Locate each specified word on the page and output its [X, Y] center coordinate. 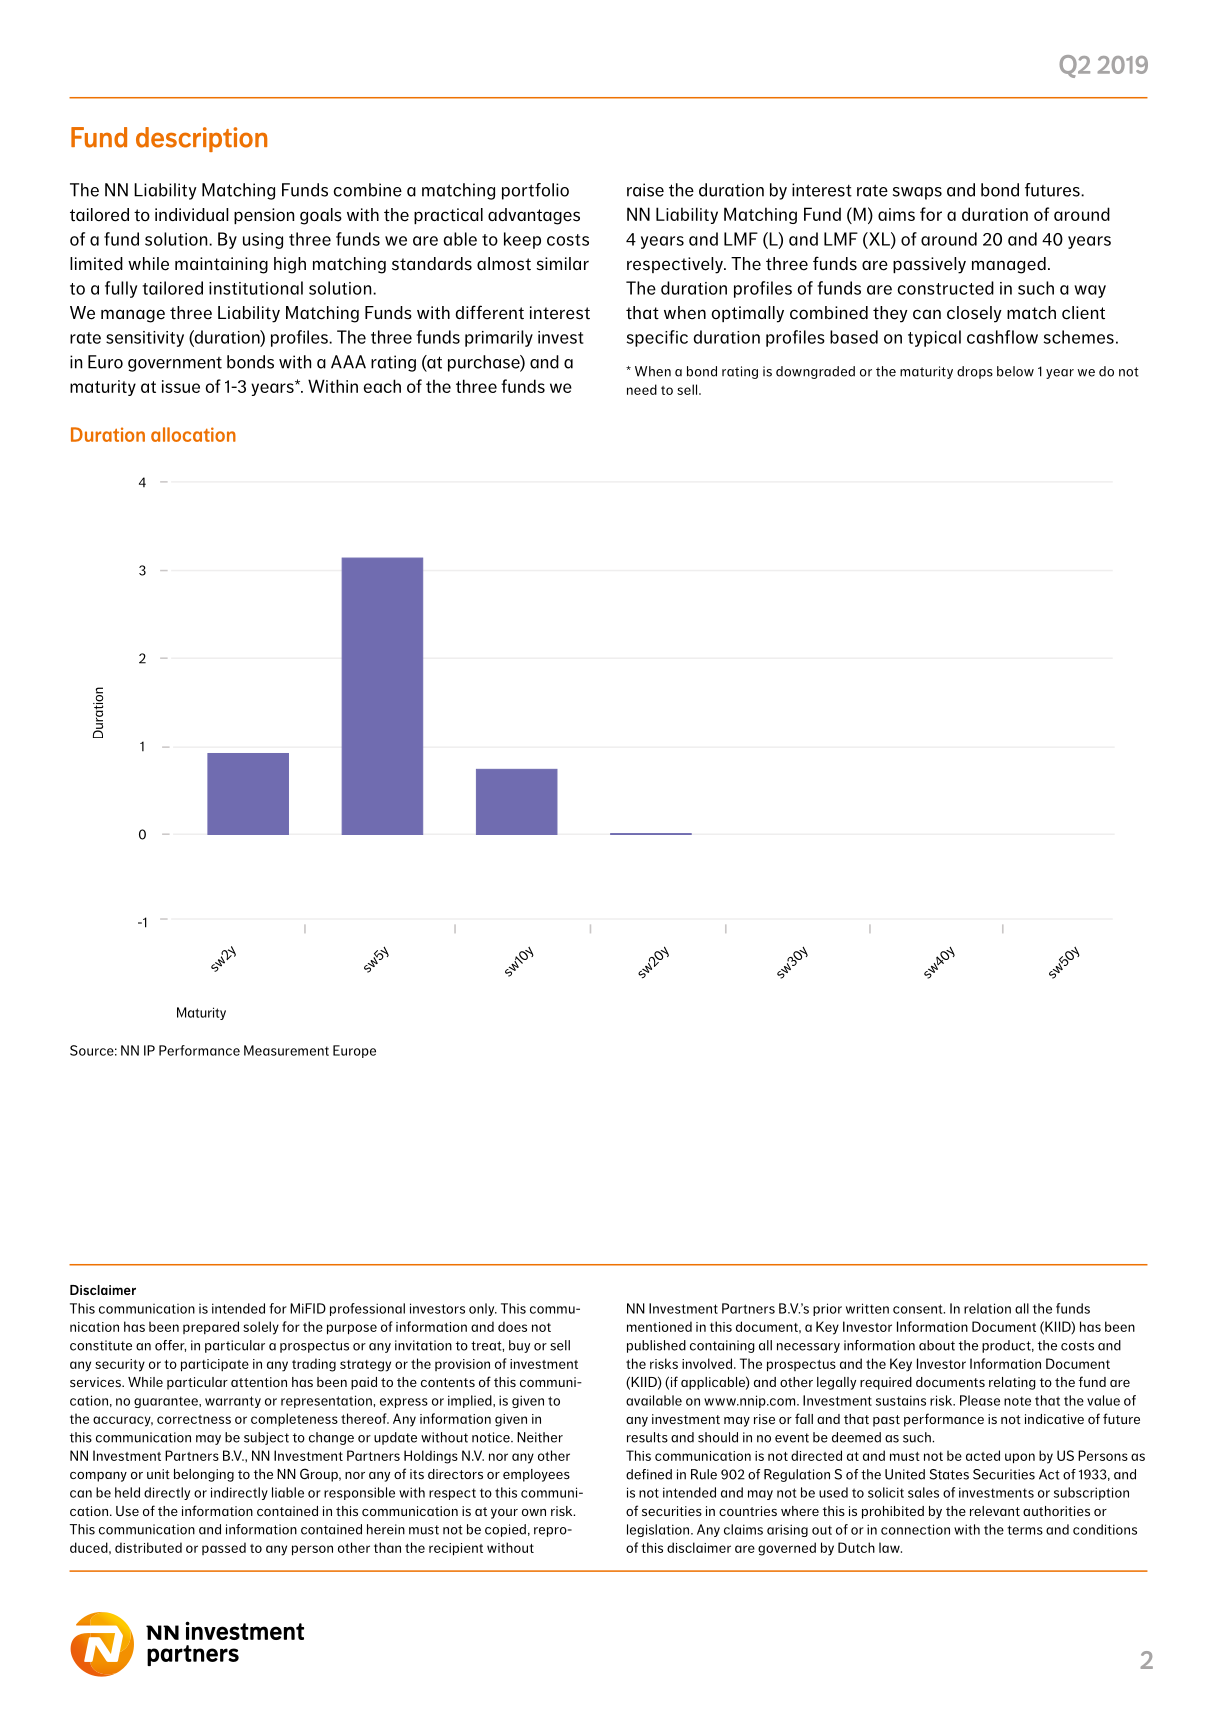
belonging [204, 1475]
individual [192, 215]
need [642, 389]
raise [645, 190]
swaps [917, 193]
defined [649, 1474]
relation [987, 1308]
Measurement [286, 1050]
